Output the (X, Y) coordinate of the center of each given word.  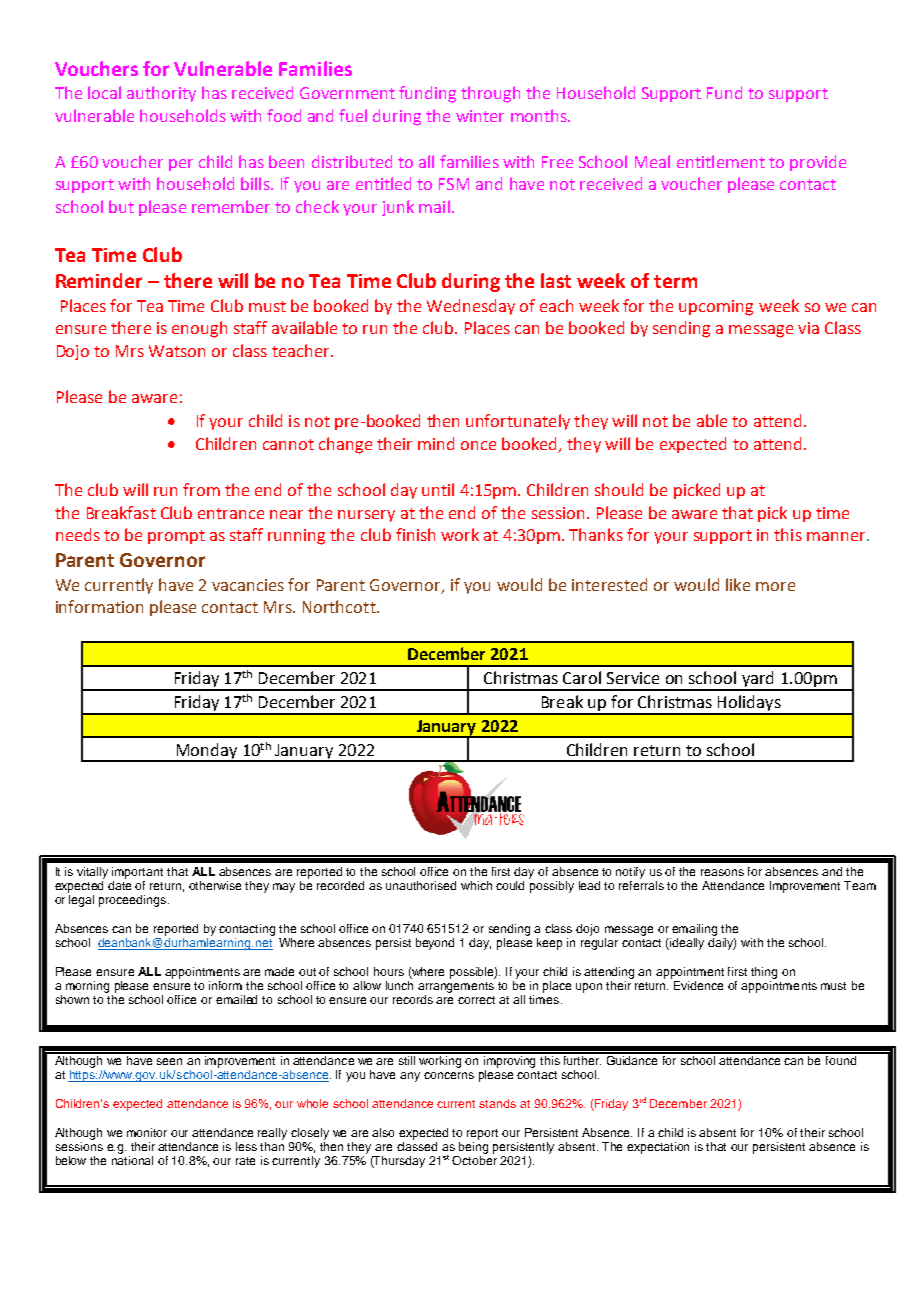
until (438, 489)
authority (161, 94)
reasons (722, 872)
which (476, 885)
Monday (206, 752)
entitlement (721, 161)
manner (837, 536)
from (201, 489)
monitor (147, 1132)
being (473, 1146)
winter (480, 116)
